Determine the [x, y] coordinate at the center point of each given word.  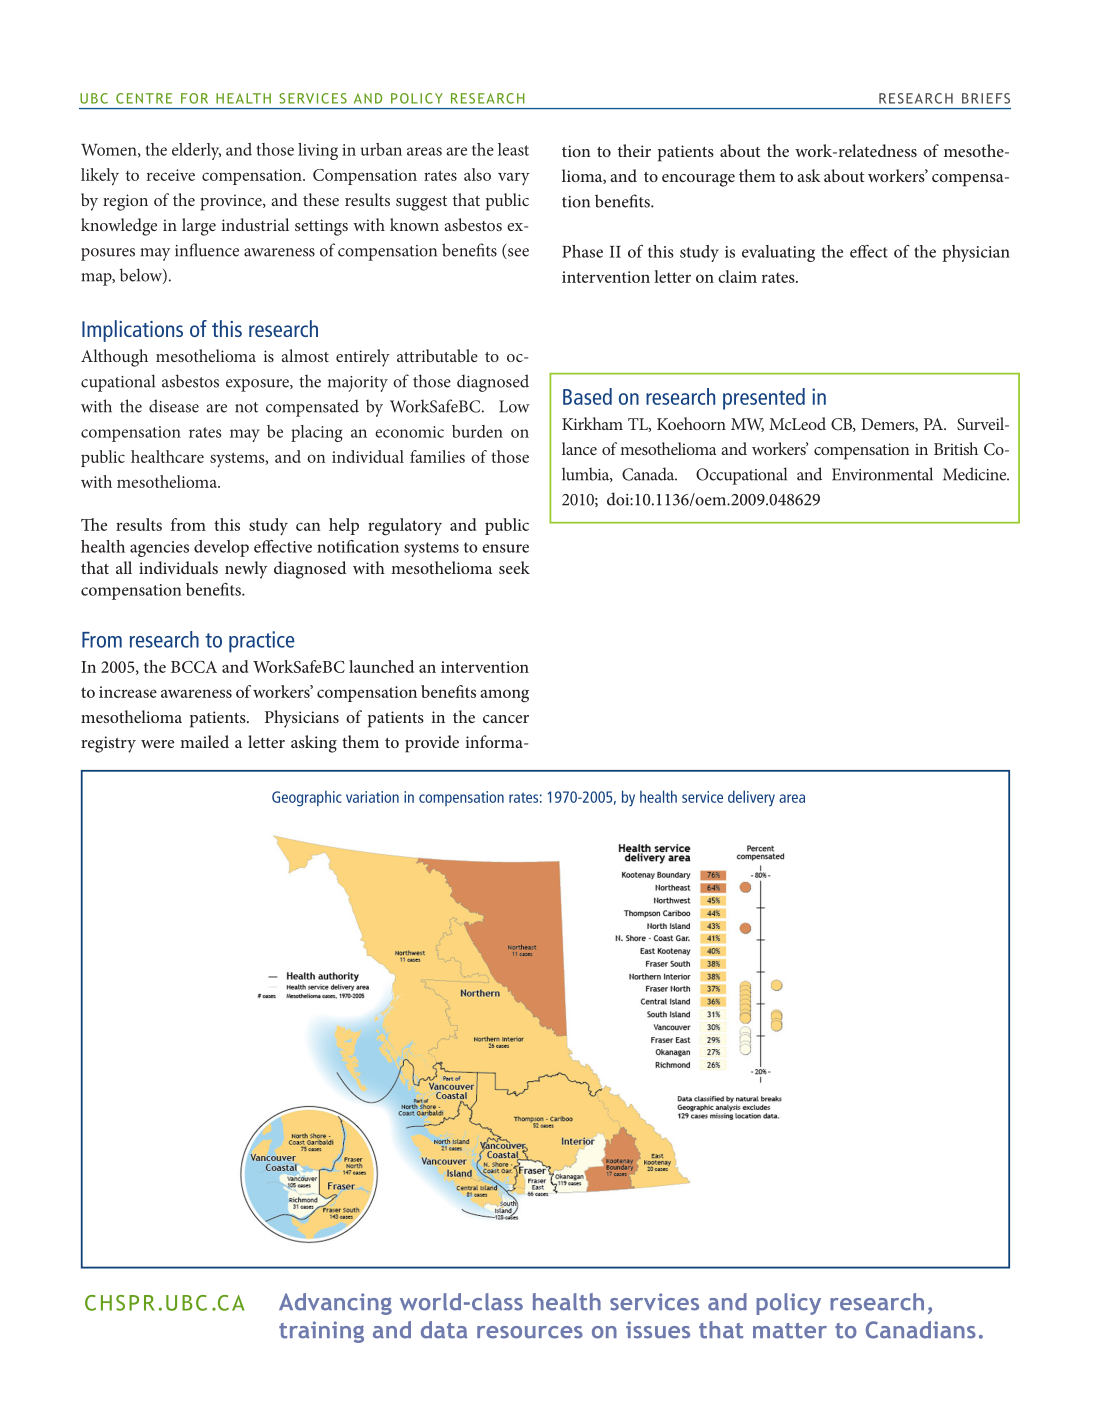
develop [221, 548]
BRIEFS [986, 98]
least [513, 149]
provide [432, 744]
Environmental [882, 474]
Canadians [921, 1330]
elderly [196, 151]
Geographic [307, 798]
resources [530, 1332]
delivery [751, 798]
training [321, 1332]
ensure [505, 548]
